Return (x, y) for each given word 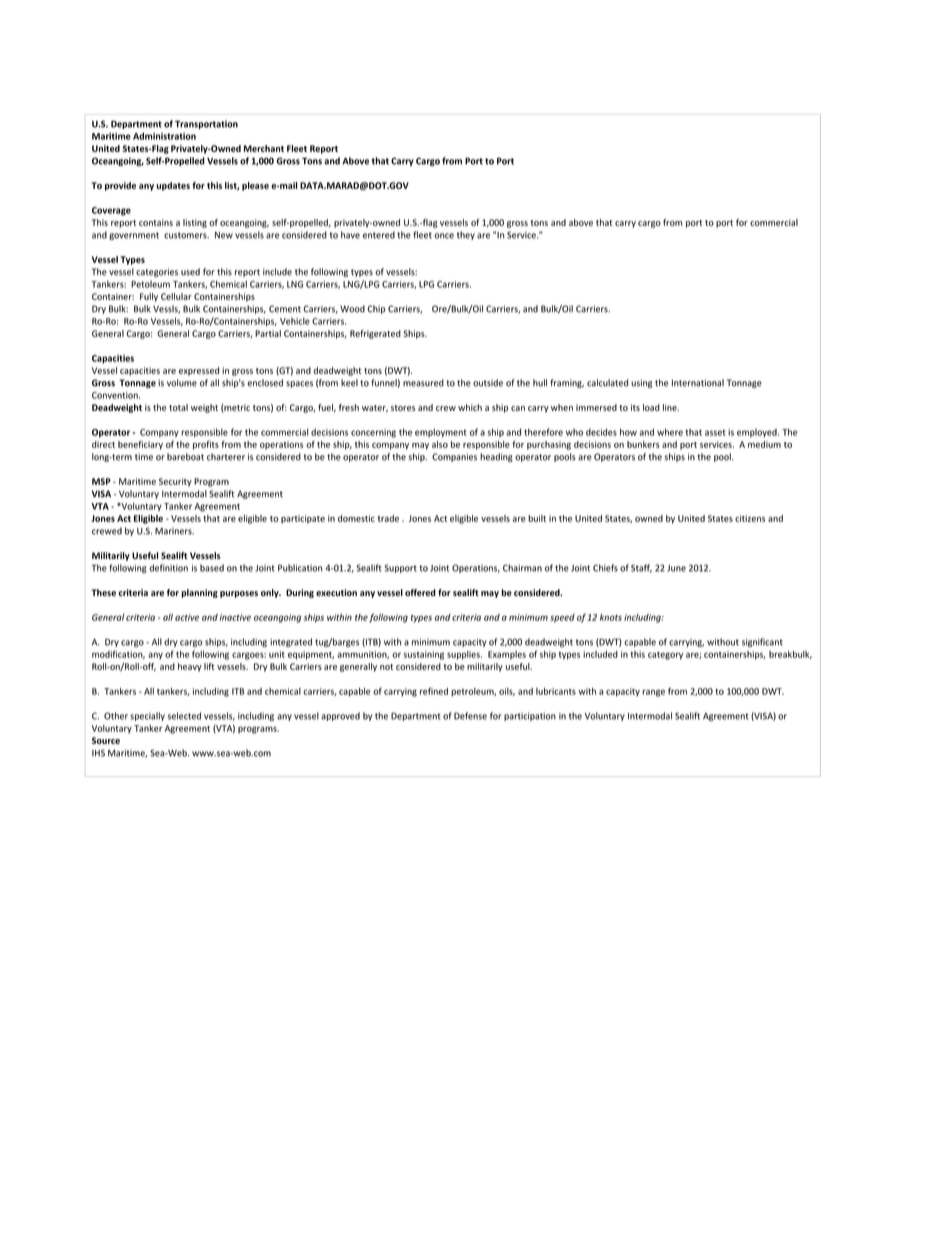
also (440, 444)
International (698, 383)
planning (199, 593)
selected (184, 716)
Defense (470, 716)
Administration (164, 136)
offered (420, 592)
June (676, 568)
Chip (376, 309)
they (466, 235)
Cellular (176, 296)
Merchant (264, 148)
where (670, 432)
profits (206, 445)
